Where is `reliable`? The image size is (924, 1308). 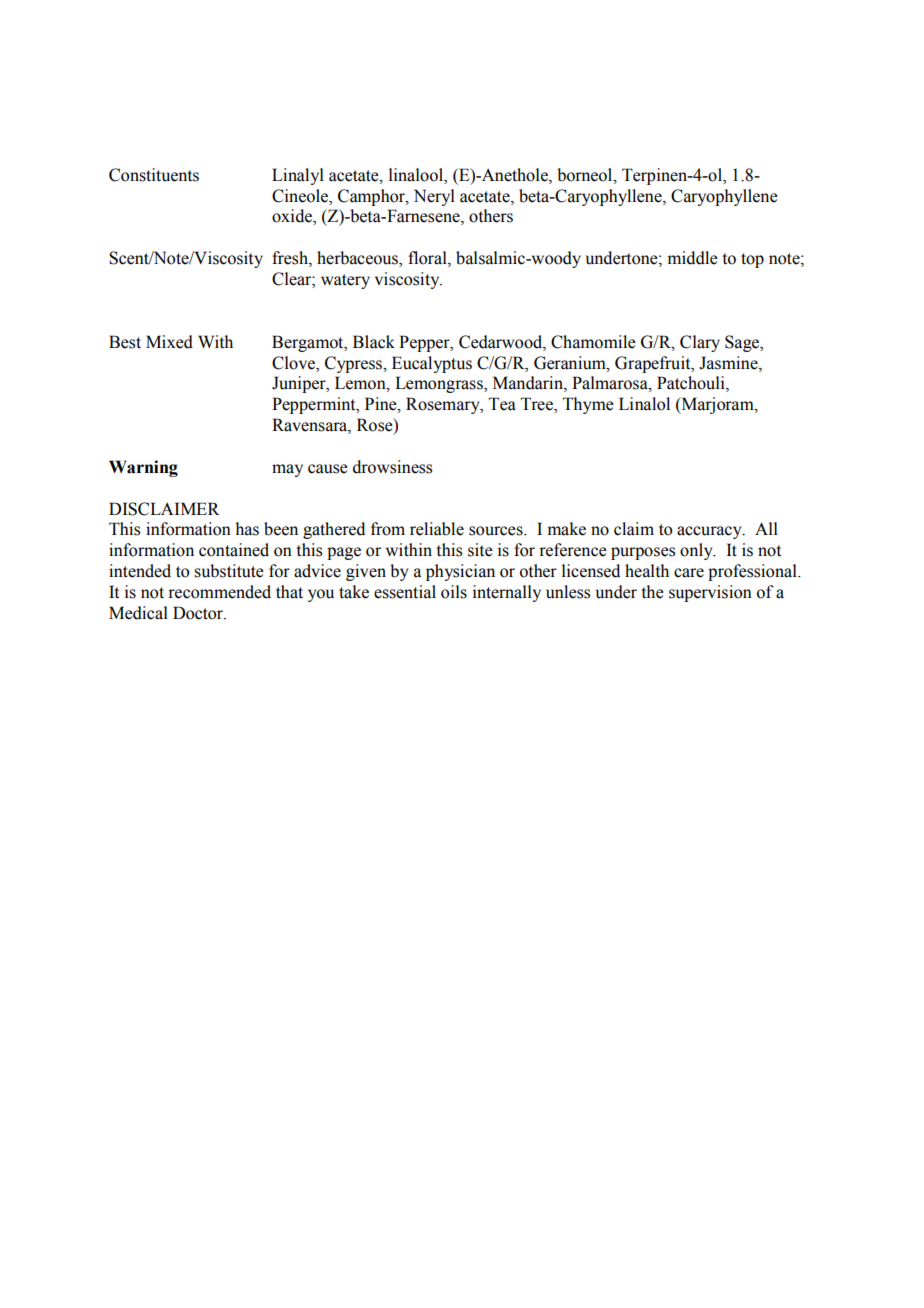 reliable is located at coordinates (437, 529).
